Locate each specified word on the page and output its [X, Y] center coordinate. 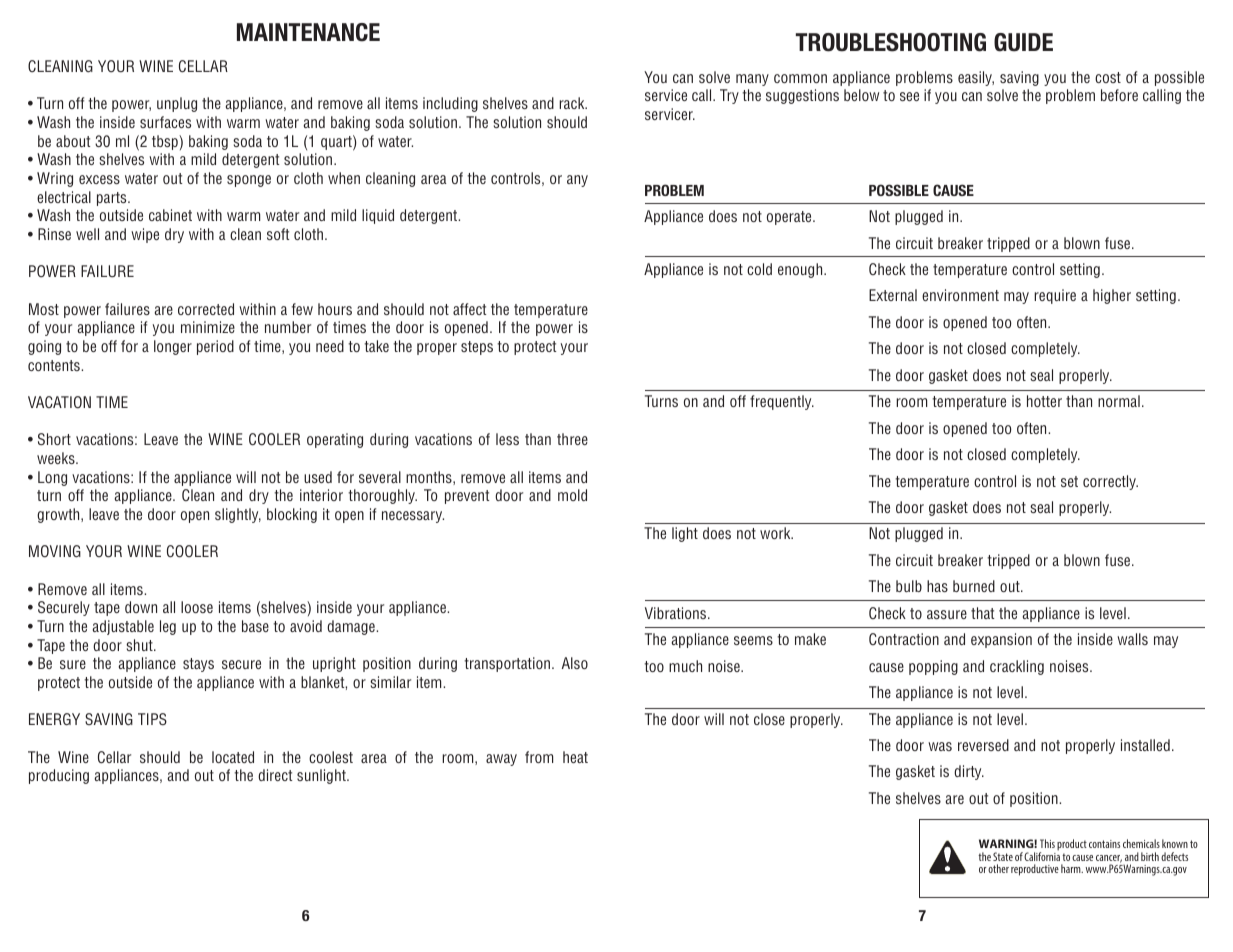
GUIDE [1023, 42]
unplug [177, 104]
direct [275, 775]
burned [974, 586]
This [1047, 843]
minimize [208, 327]
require [1055, 296]
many [752, 80]
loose [197, 607]
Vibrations [677, 613]
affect [469, 309]
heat [575, 757]
